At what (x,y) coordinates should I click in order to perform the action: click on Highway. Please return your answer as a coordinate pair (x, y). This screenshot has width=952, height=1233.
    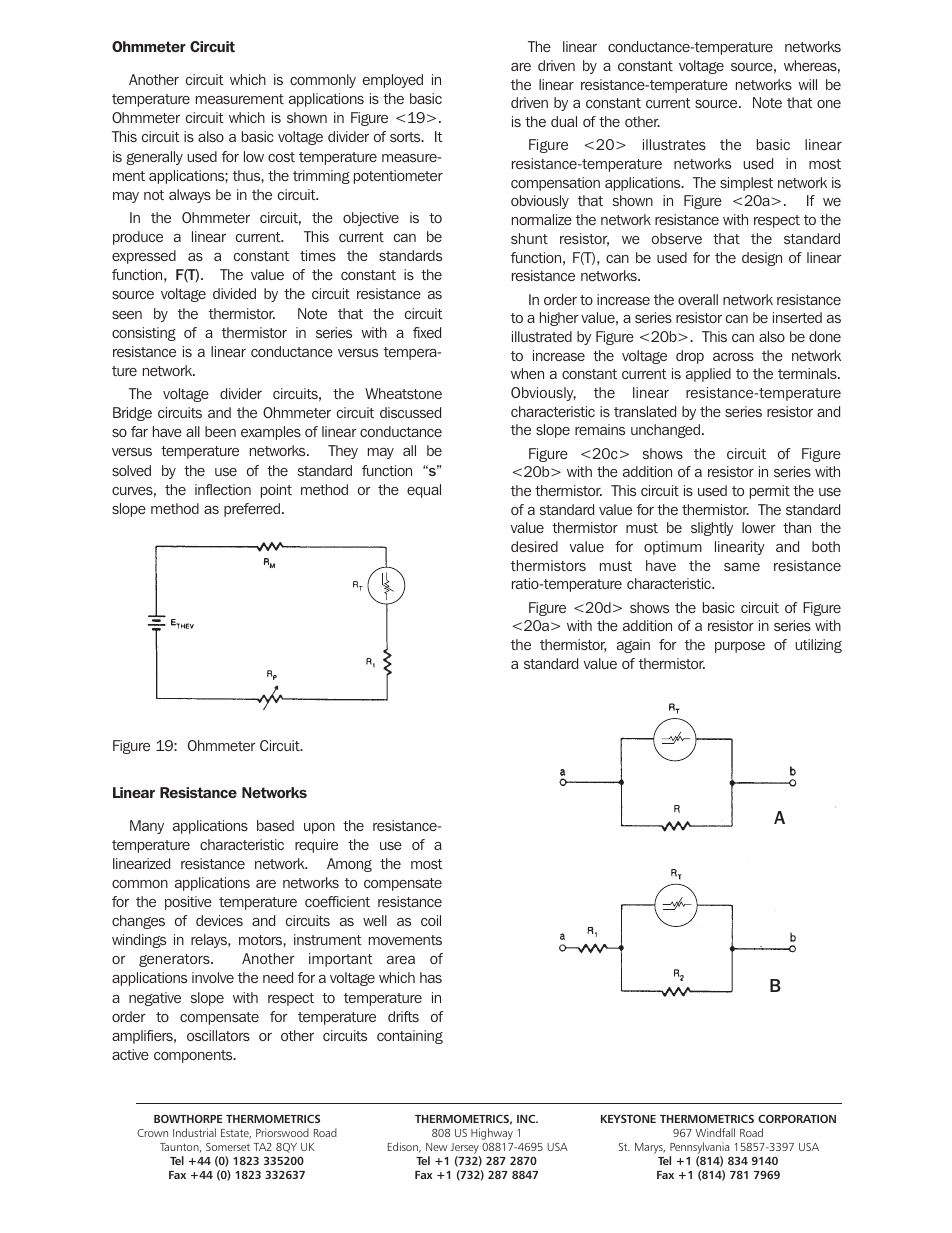
    Looking at the image, I should click on (492, 1134).
